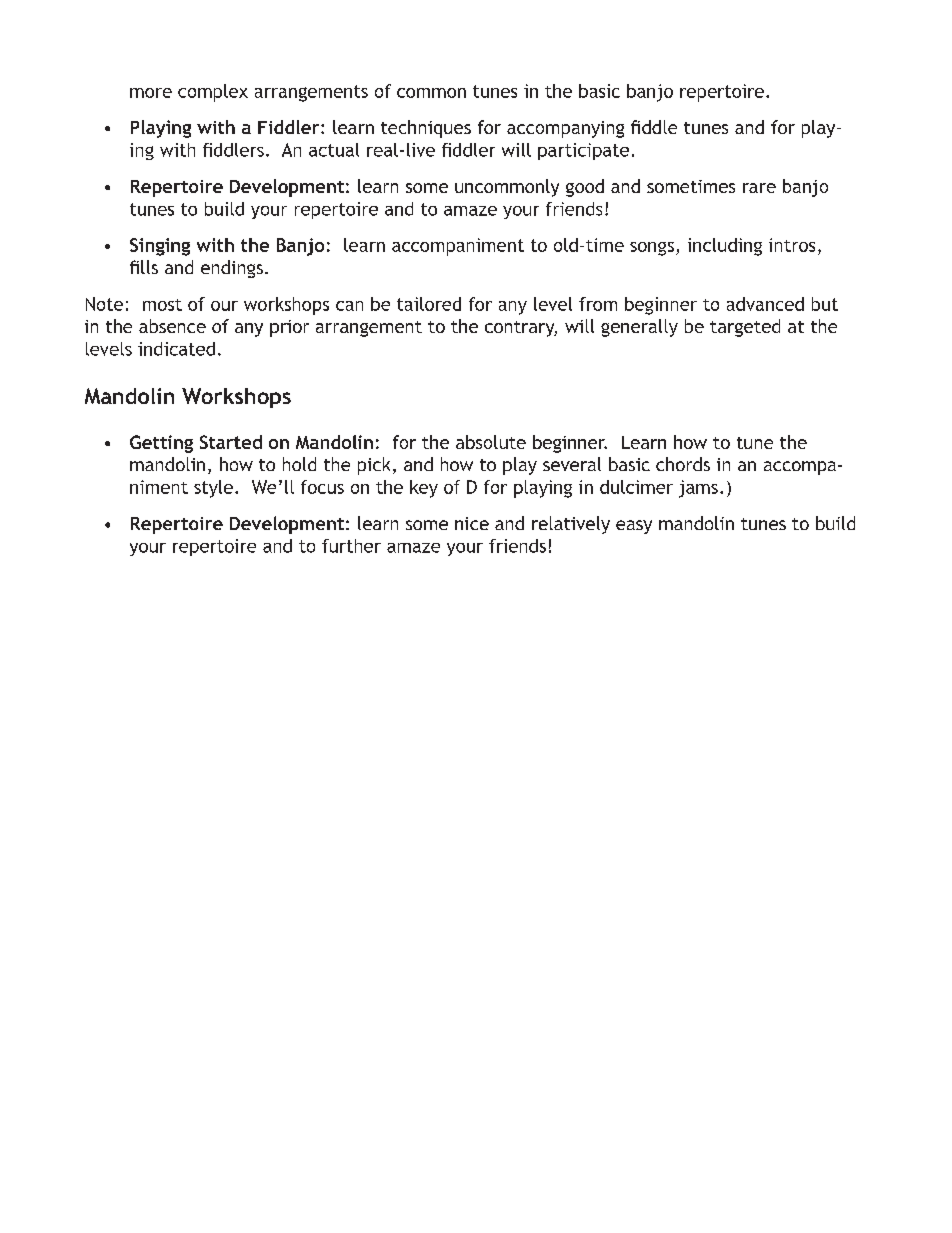  I want to click on tailored, so click(429, 304).
